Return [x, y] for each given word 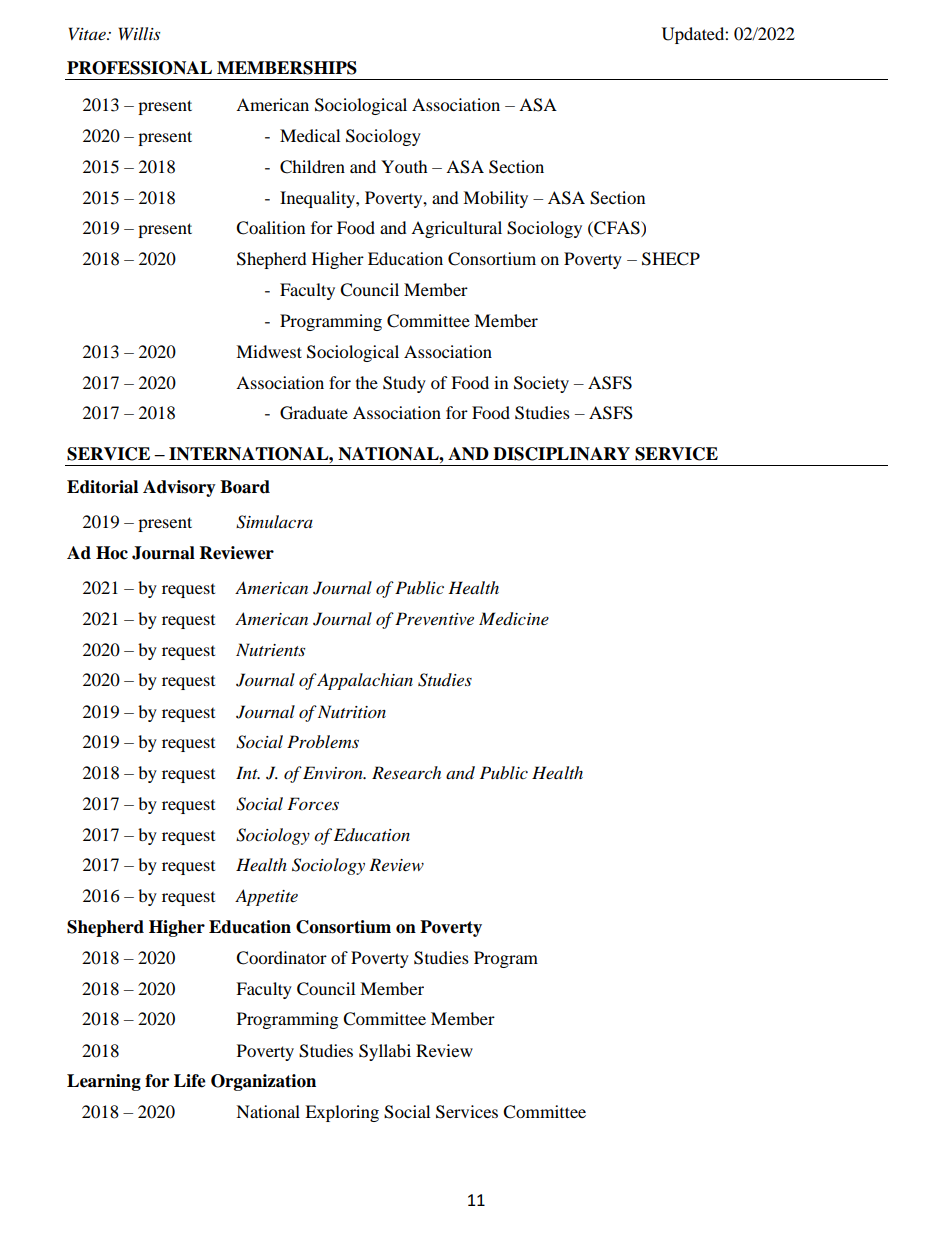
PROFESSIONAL [139, 68]
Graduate [314, 413]
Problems [323, 741]
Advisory [179, 488]
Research [406, 772]
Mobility [495, 199]
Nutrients [270, 649]
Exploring [342, 1113]
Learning [104, 1082]
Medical [310, 135]
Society [541, 384]
